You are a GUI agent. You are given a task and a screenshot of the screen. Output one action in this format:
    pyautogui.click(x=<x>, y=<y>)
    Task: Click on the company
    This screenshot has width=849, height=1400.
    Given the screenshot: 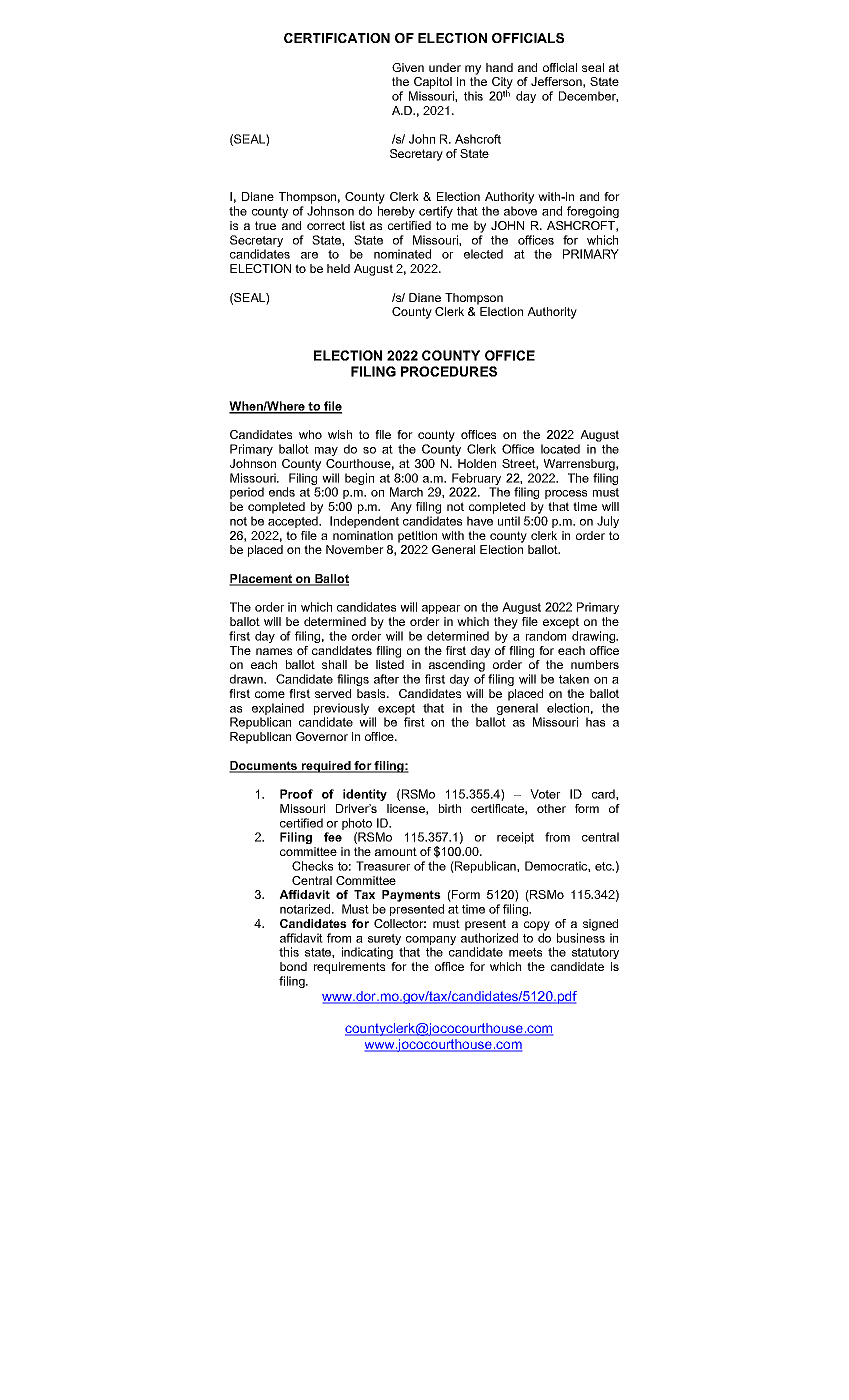 What is the action you would take?
    pyautogui.click(x=430, y=942)
